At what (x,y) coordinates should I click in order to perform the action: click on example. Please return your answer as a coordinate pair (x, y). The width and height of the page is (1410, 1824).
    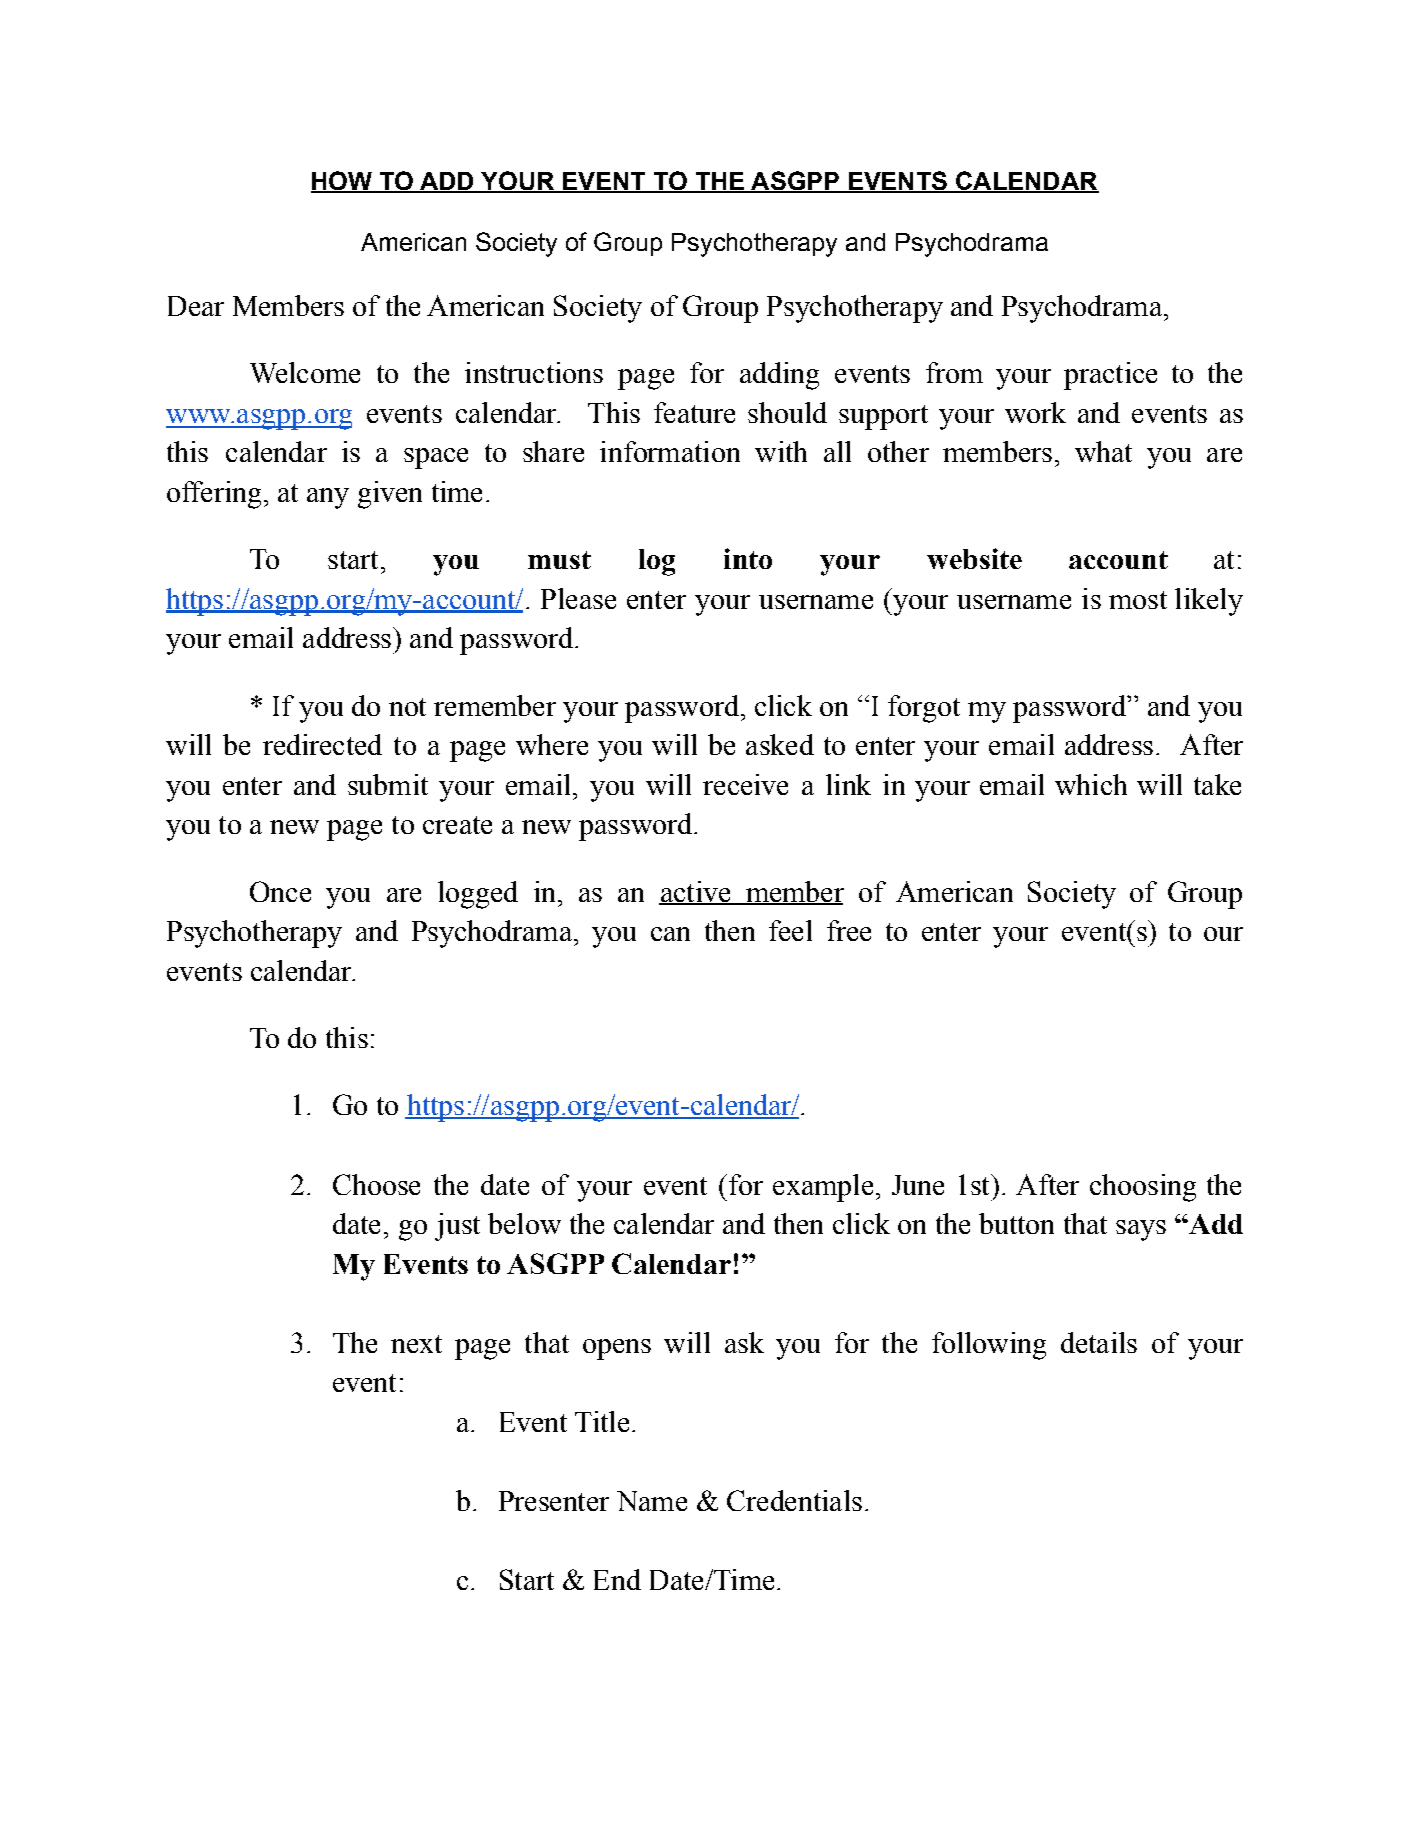
    Looking at the image, I should click on (823, 1188).
